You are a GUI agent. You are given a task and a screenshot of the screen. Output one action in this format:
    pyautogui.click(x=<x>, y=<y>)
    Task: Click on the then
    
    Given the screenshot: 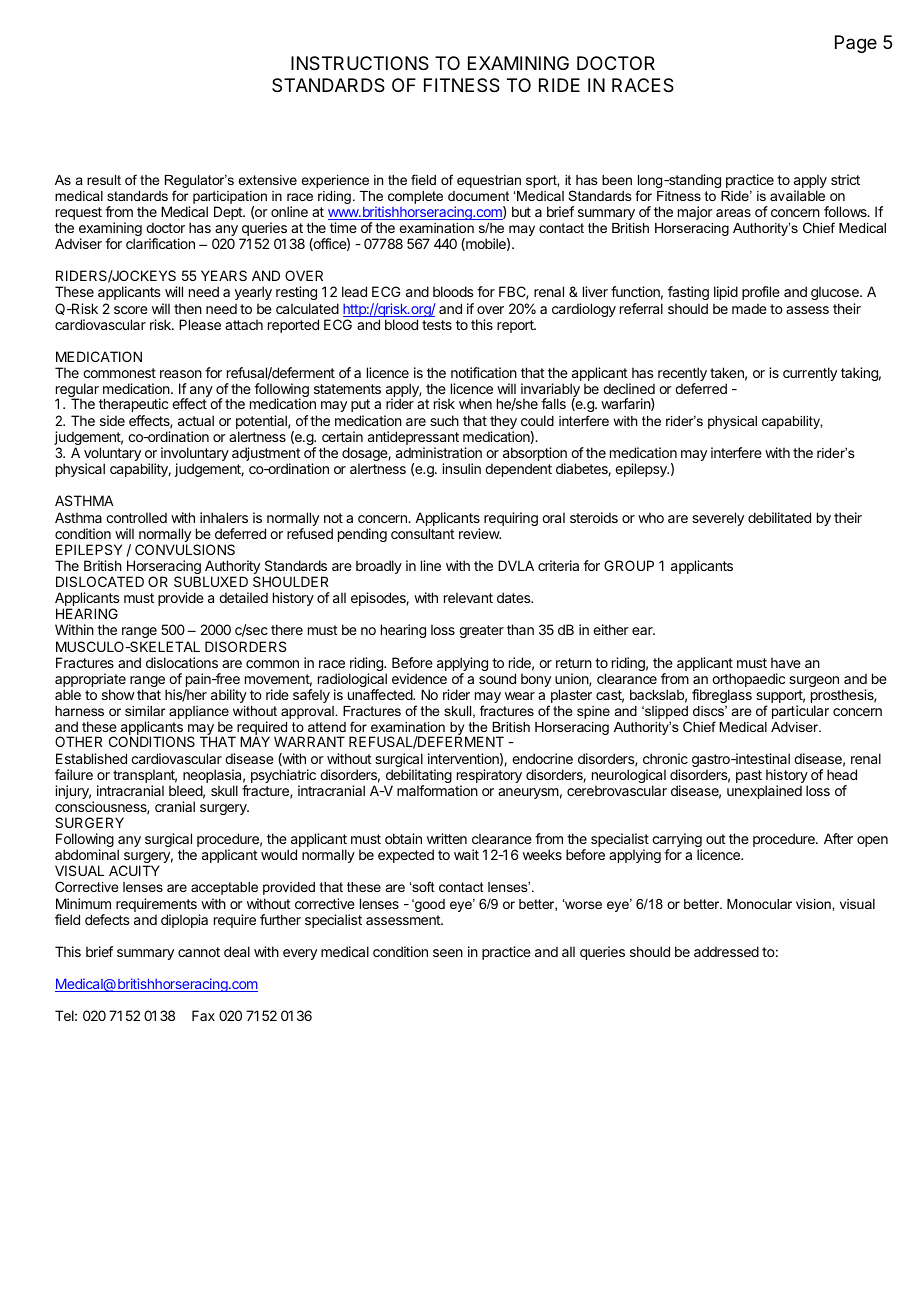 What is the action you would take?
    pyautogui.click(x=188, y=308)
